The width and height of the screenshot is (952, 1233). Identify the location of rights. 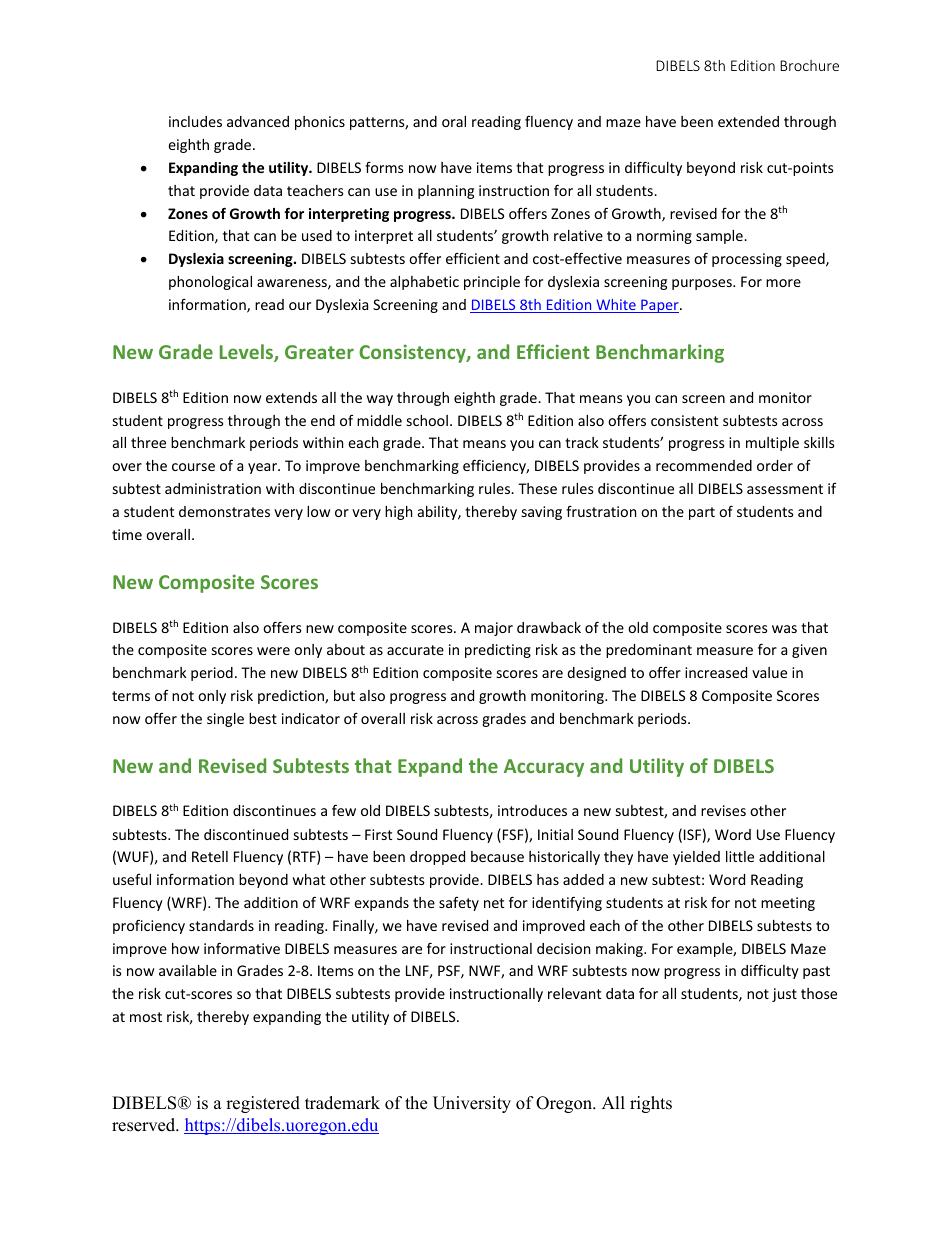
(651, 1104).
